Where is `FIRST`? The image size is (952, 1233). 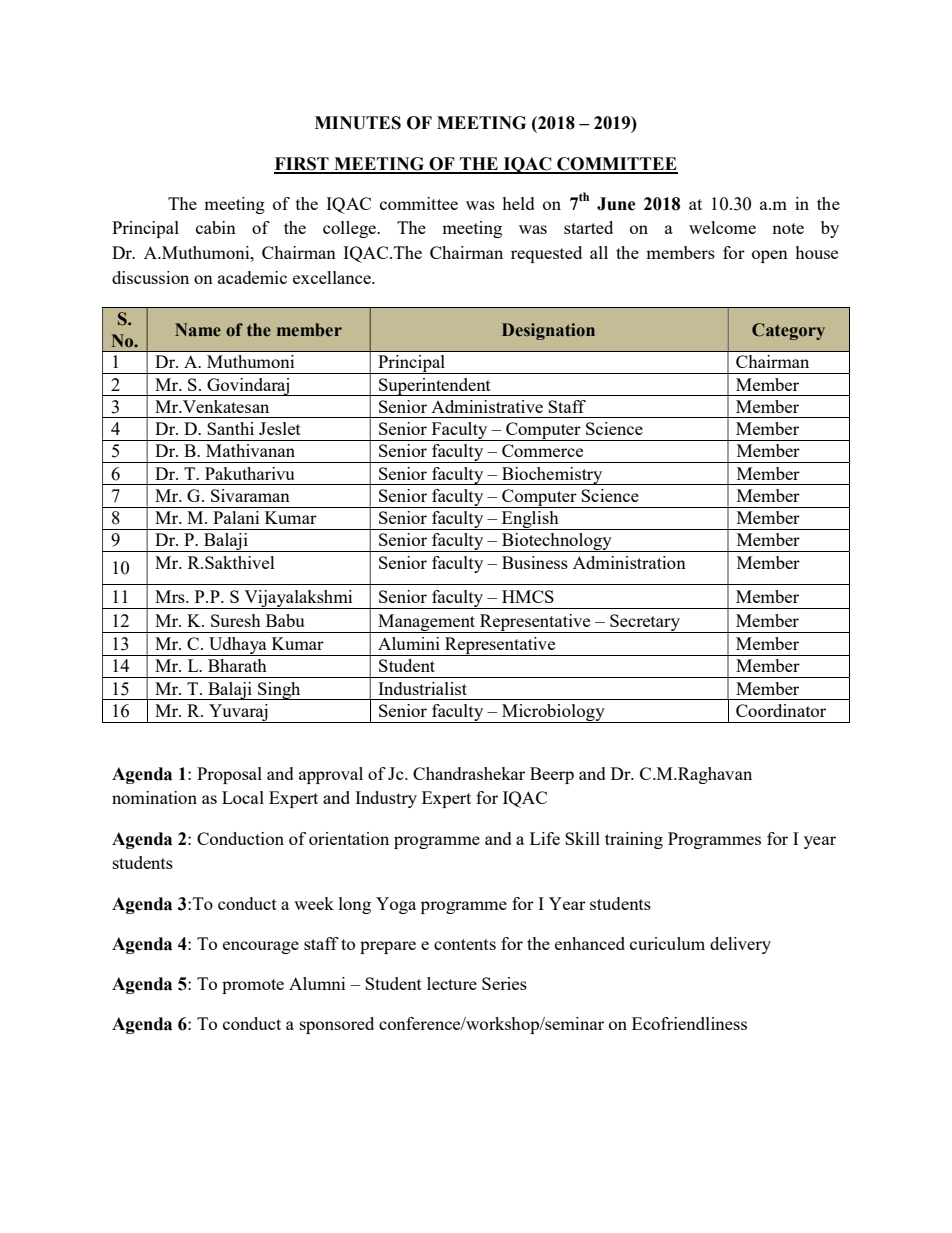 FIRST is located at coordinates (302, 165).
